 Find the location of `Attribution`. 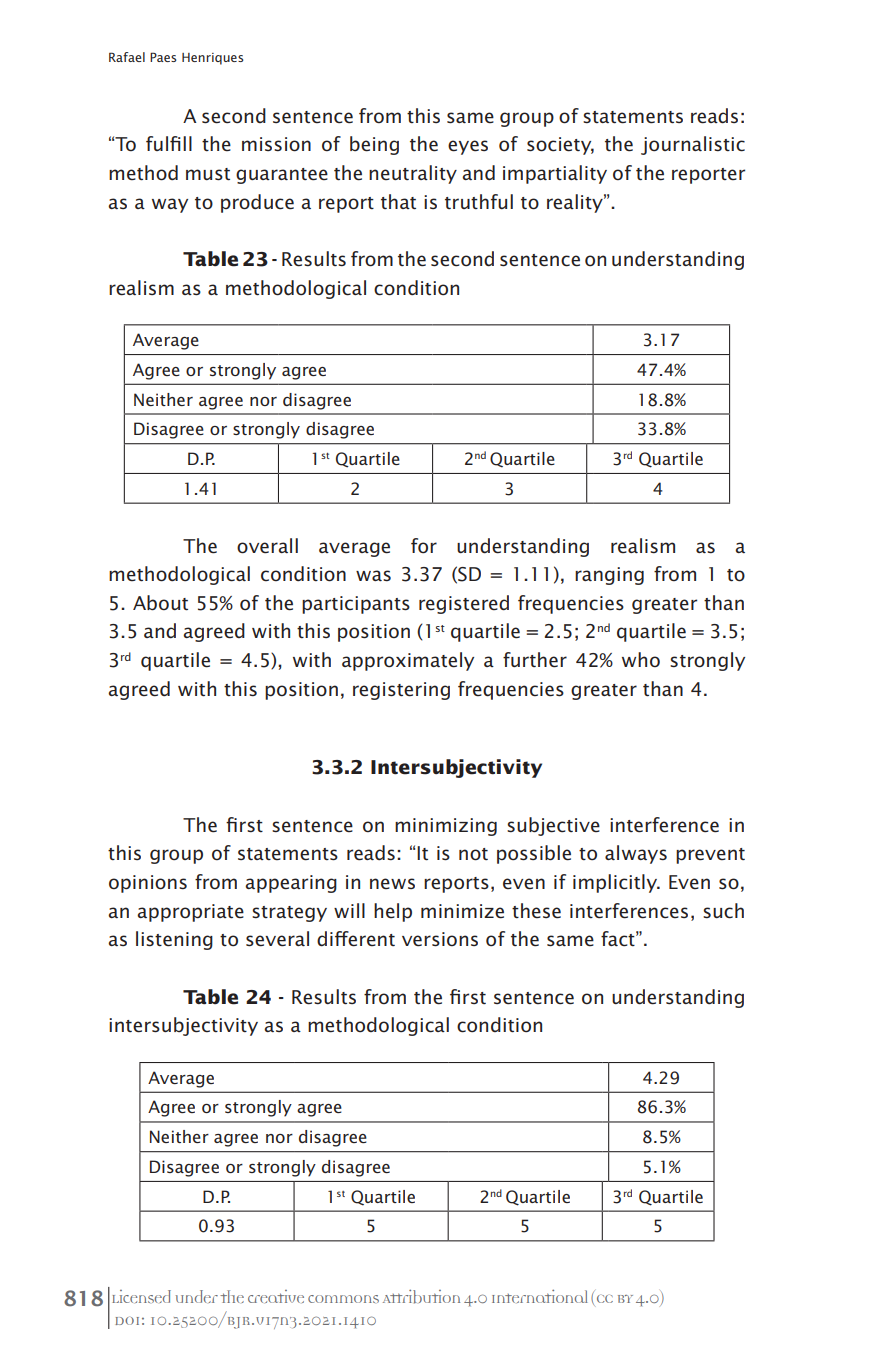

Attribution is located at coordinates (421, 1296).
